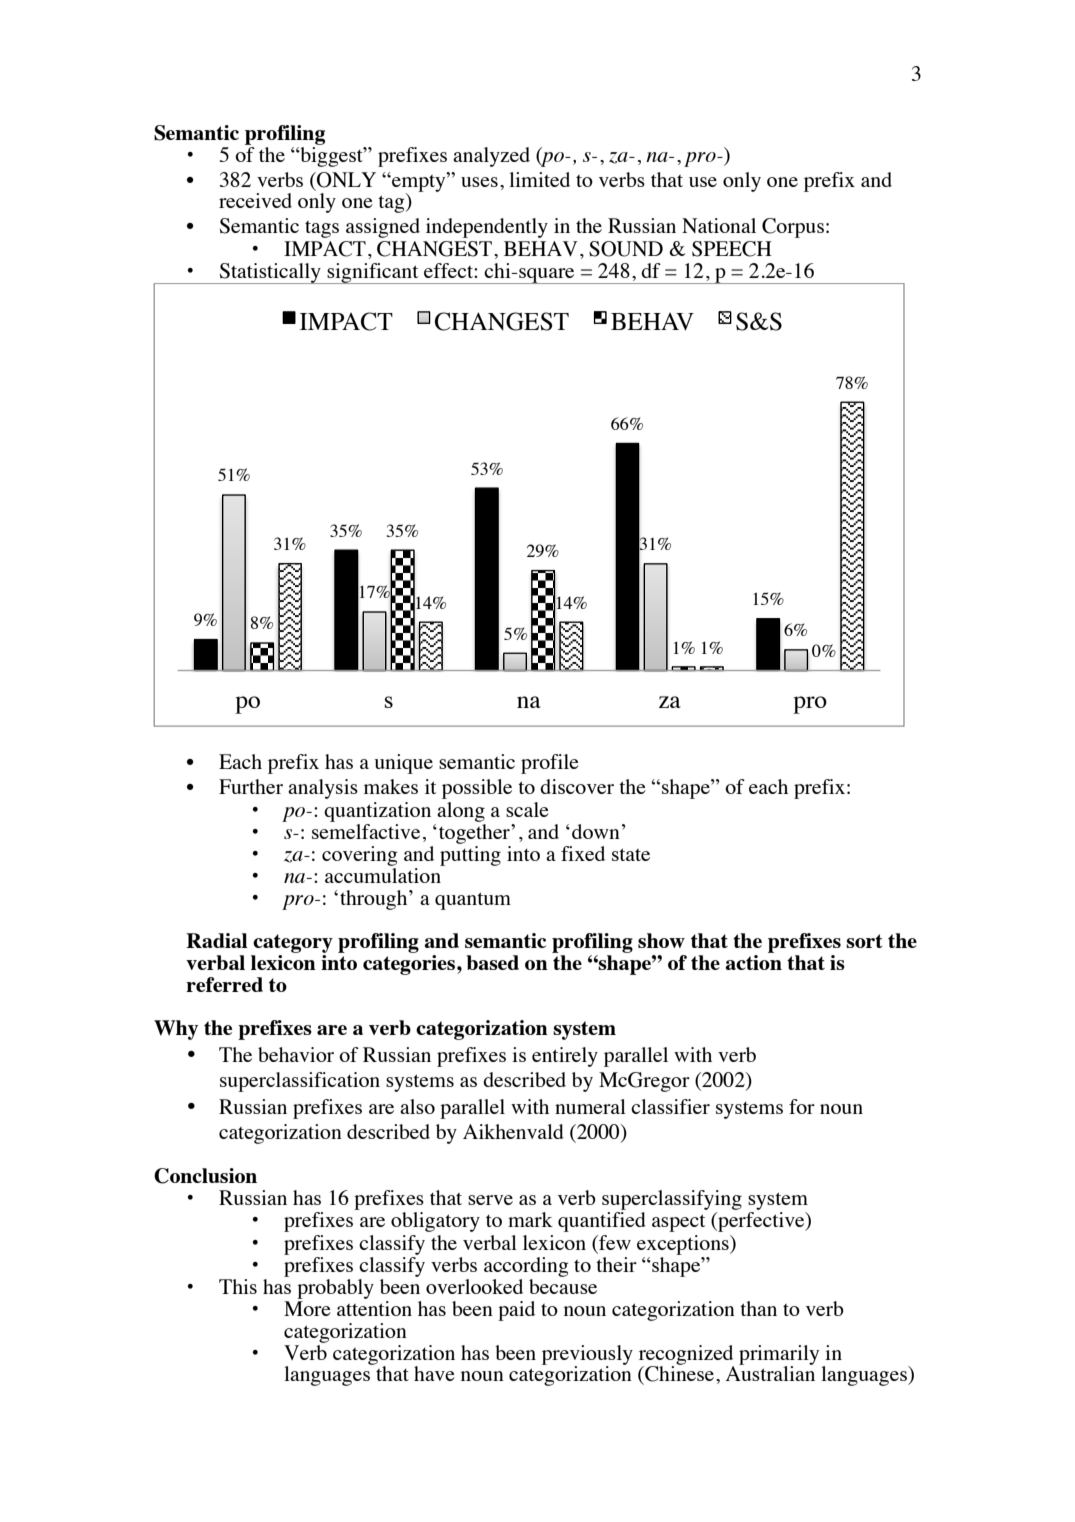  What do you see at coordinates (793, 228) in the page?
I see `Corpus` at bounding box center [793, 228].
